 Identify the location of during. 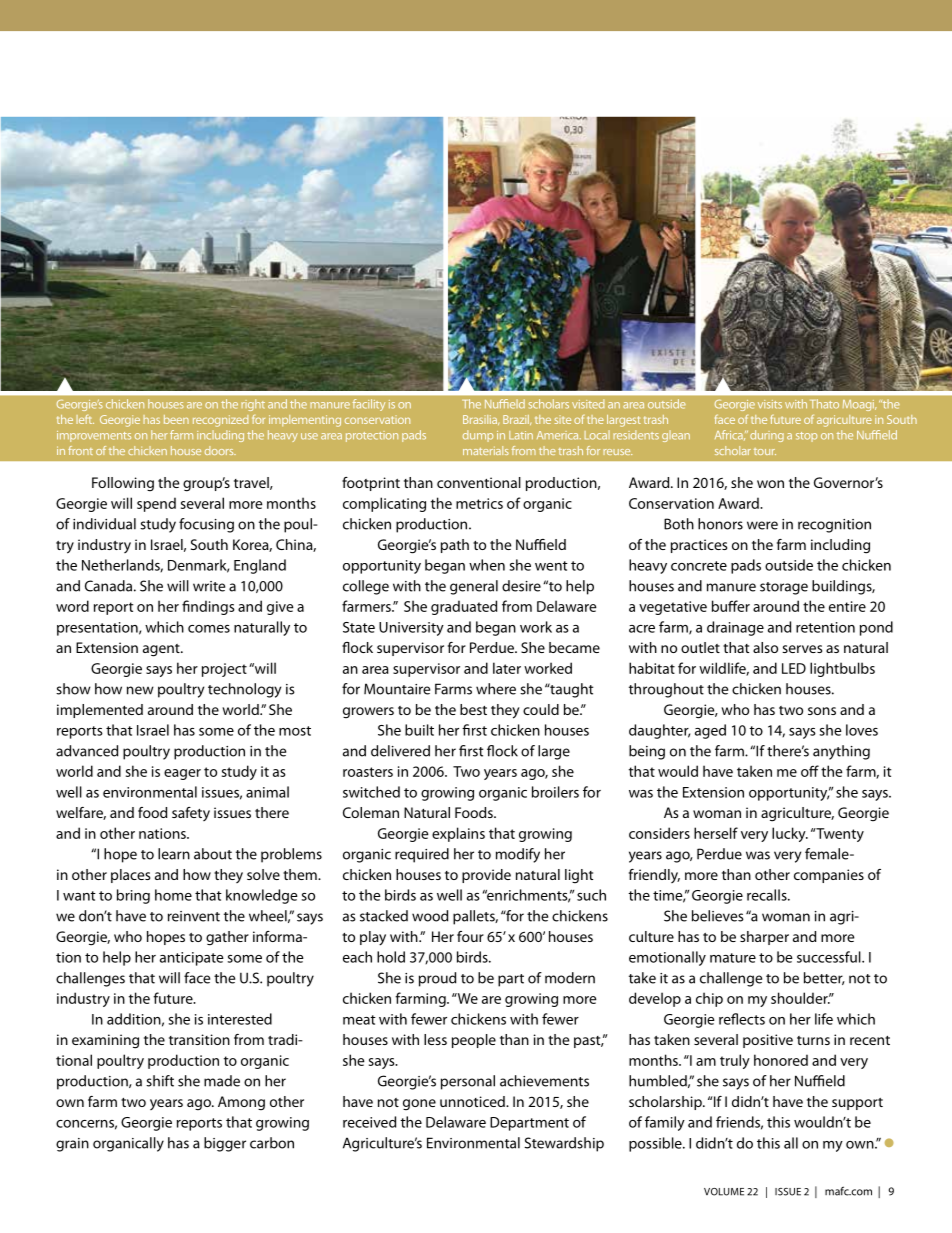
(767, 436).
